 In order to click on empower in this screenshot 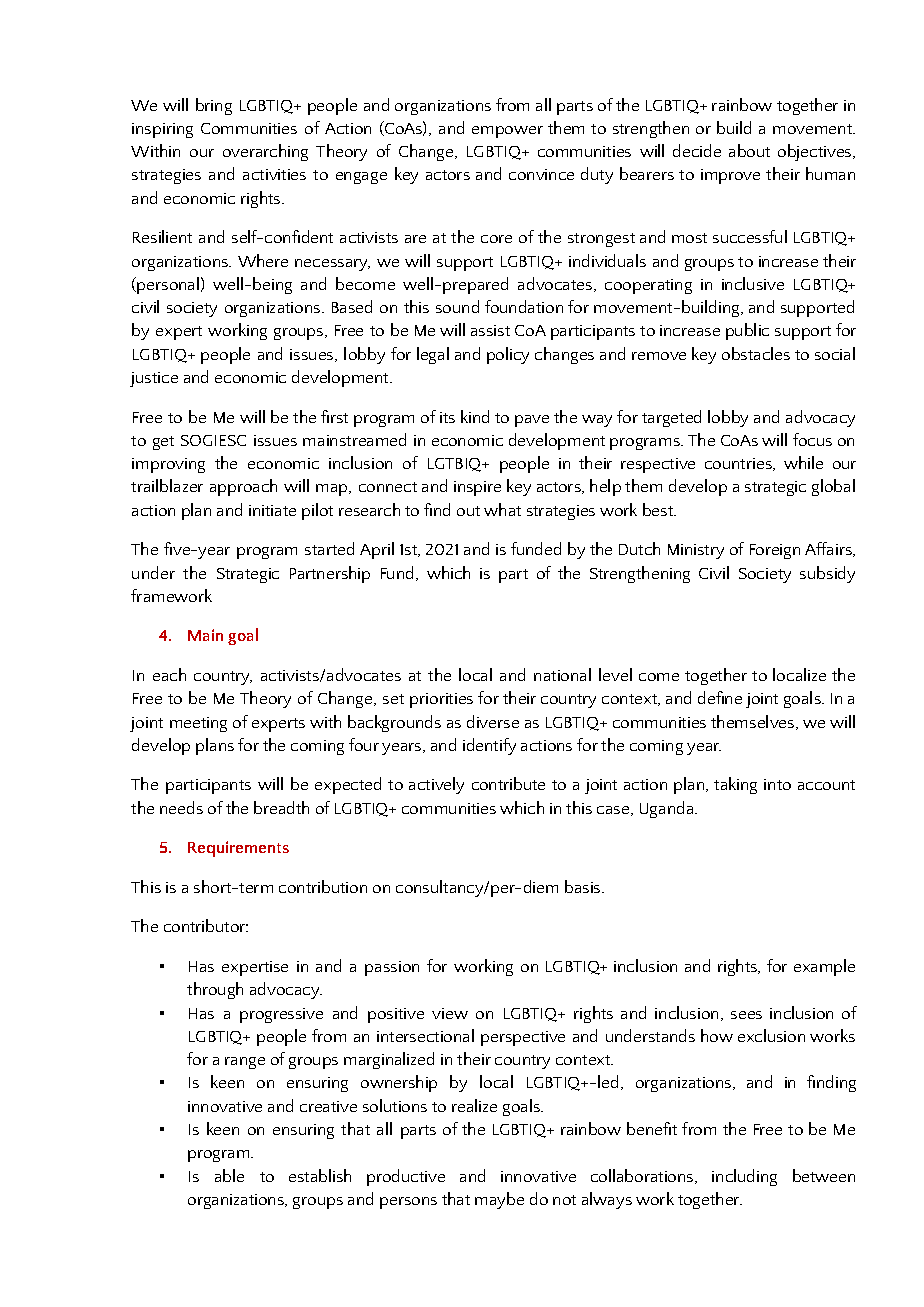, I will do `click(507, 132)`.
